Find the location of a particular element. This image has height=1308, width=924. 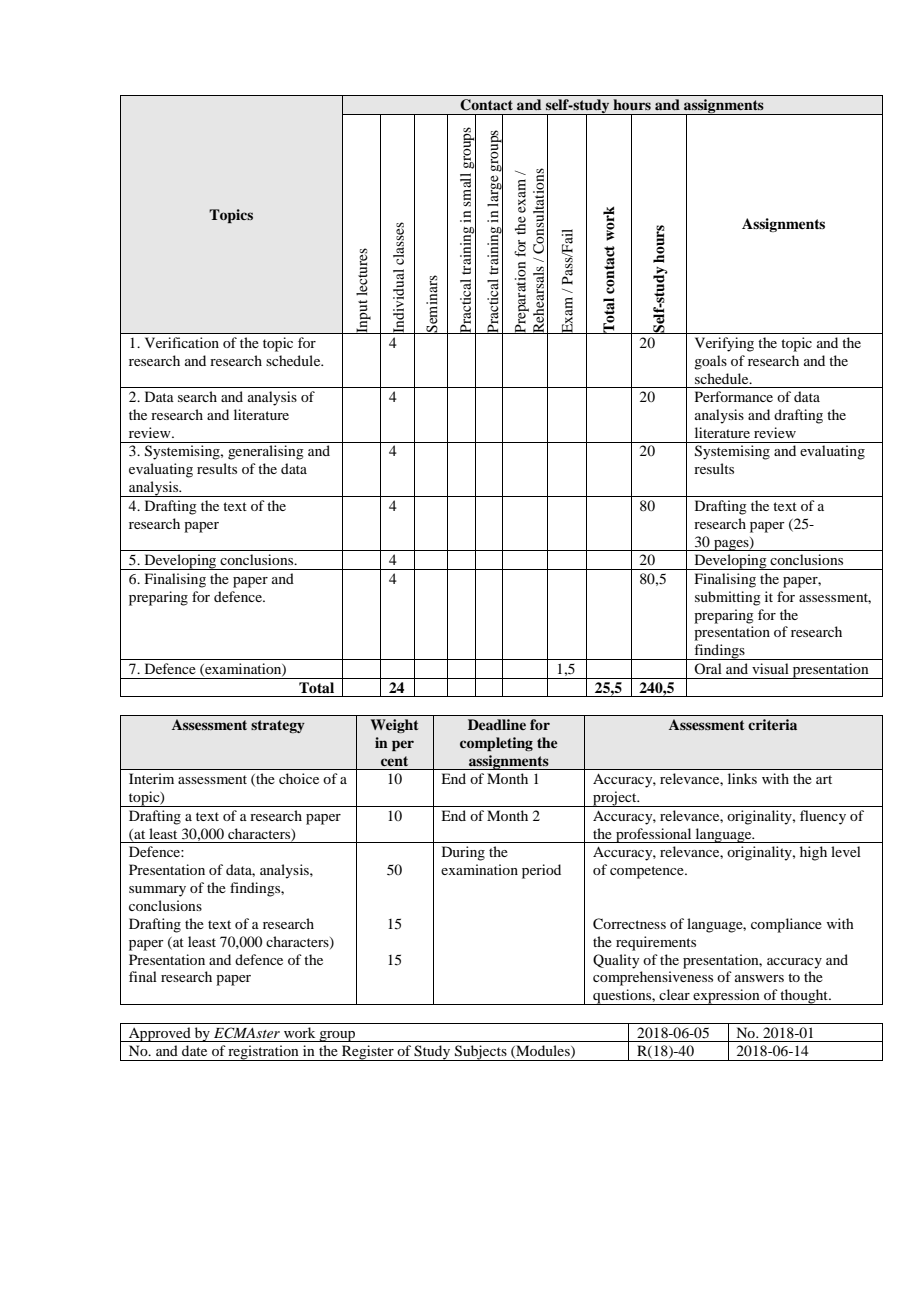

links is located at coordinates (742, 778).
